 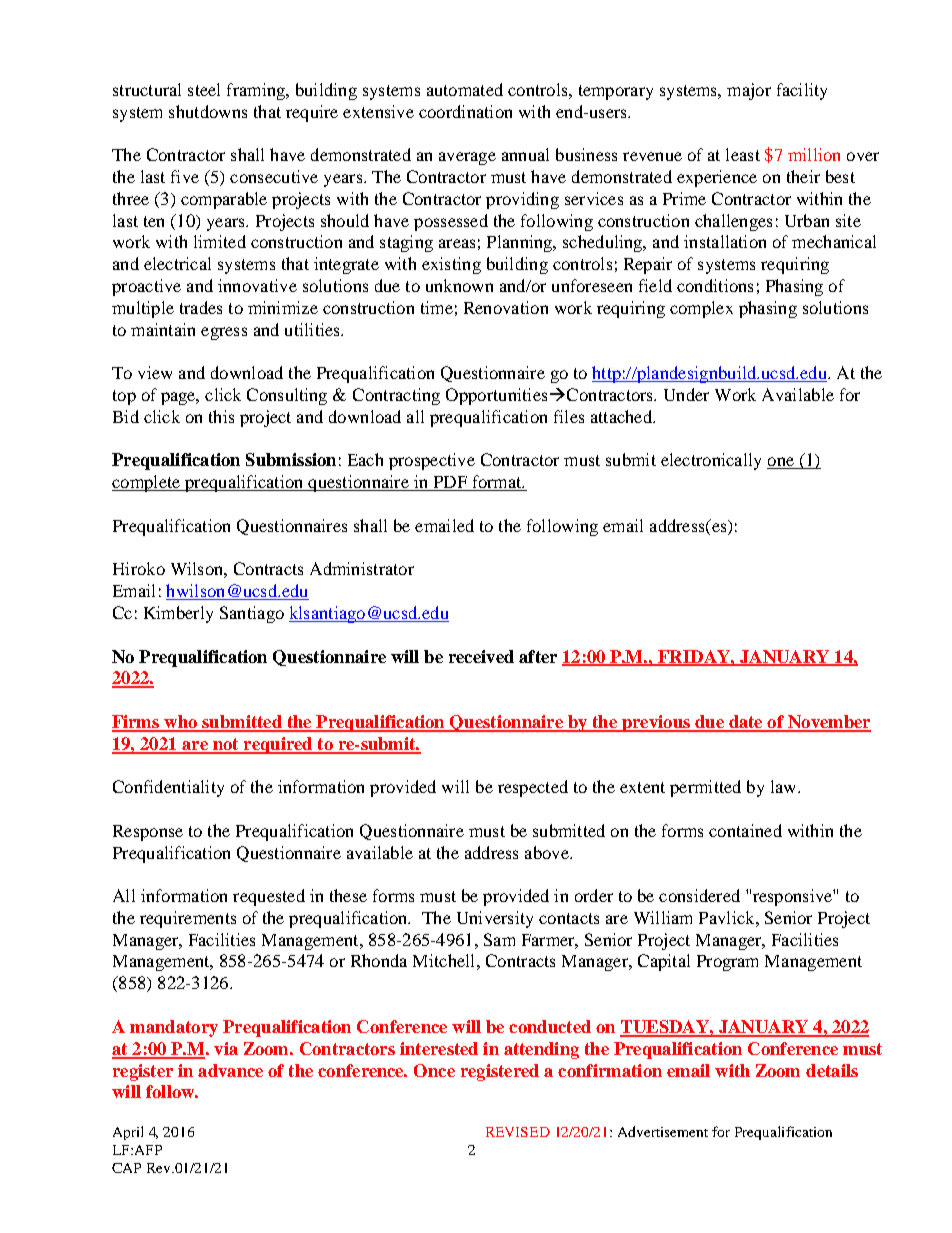 What do you see at coordinates (746, 723) in the screenshot?
I see `date` at bounding box center [746, 723].
